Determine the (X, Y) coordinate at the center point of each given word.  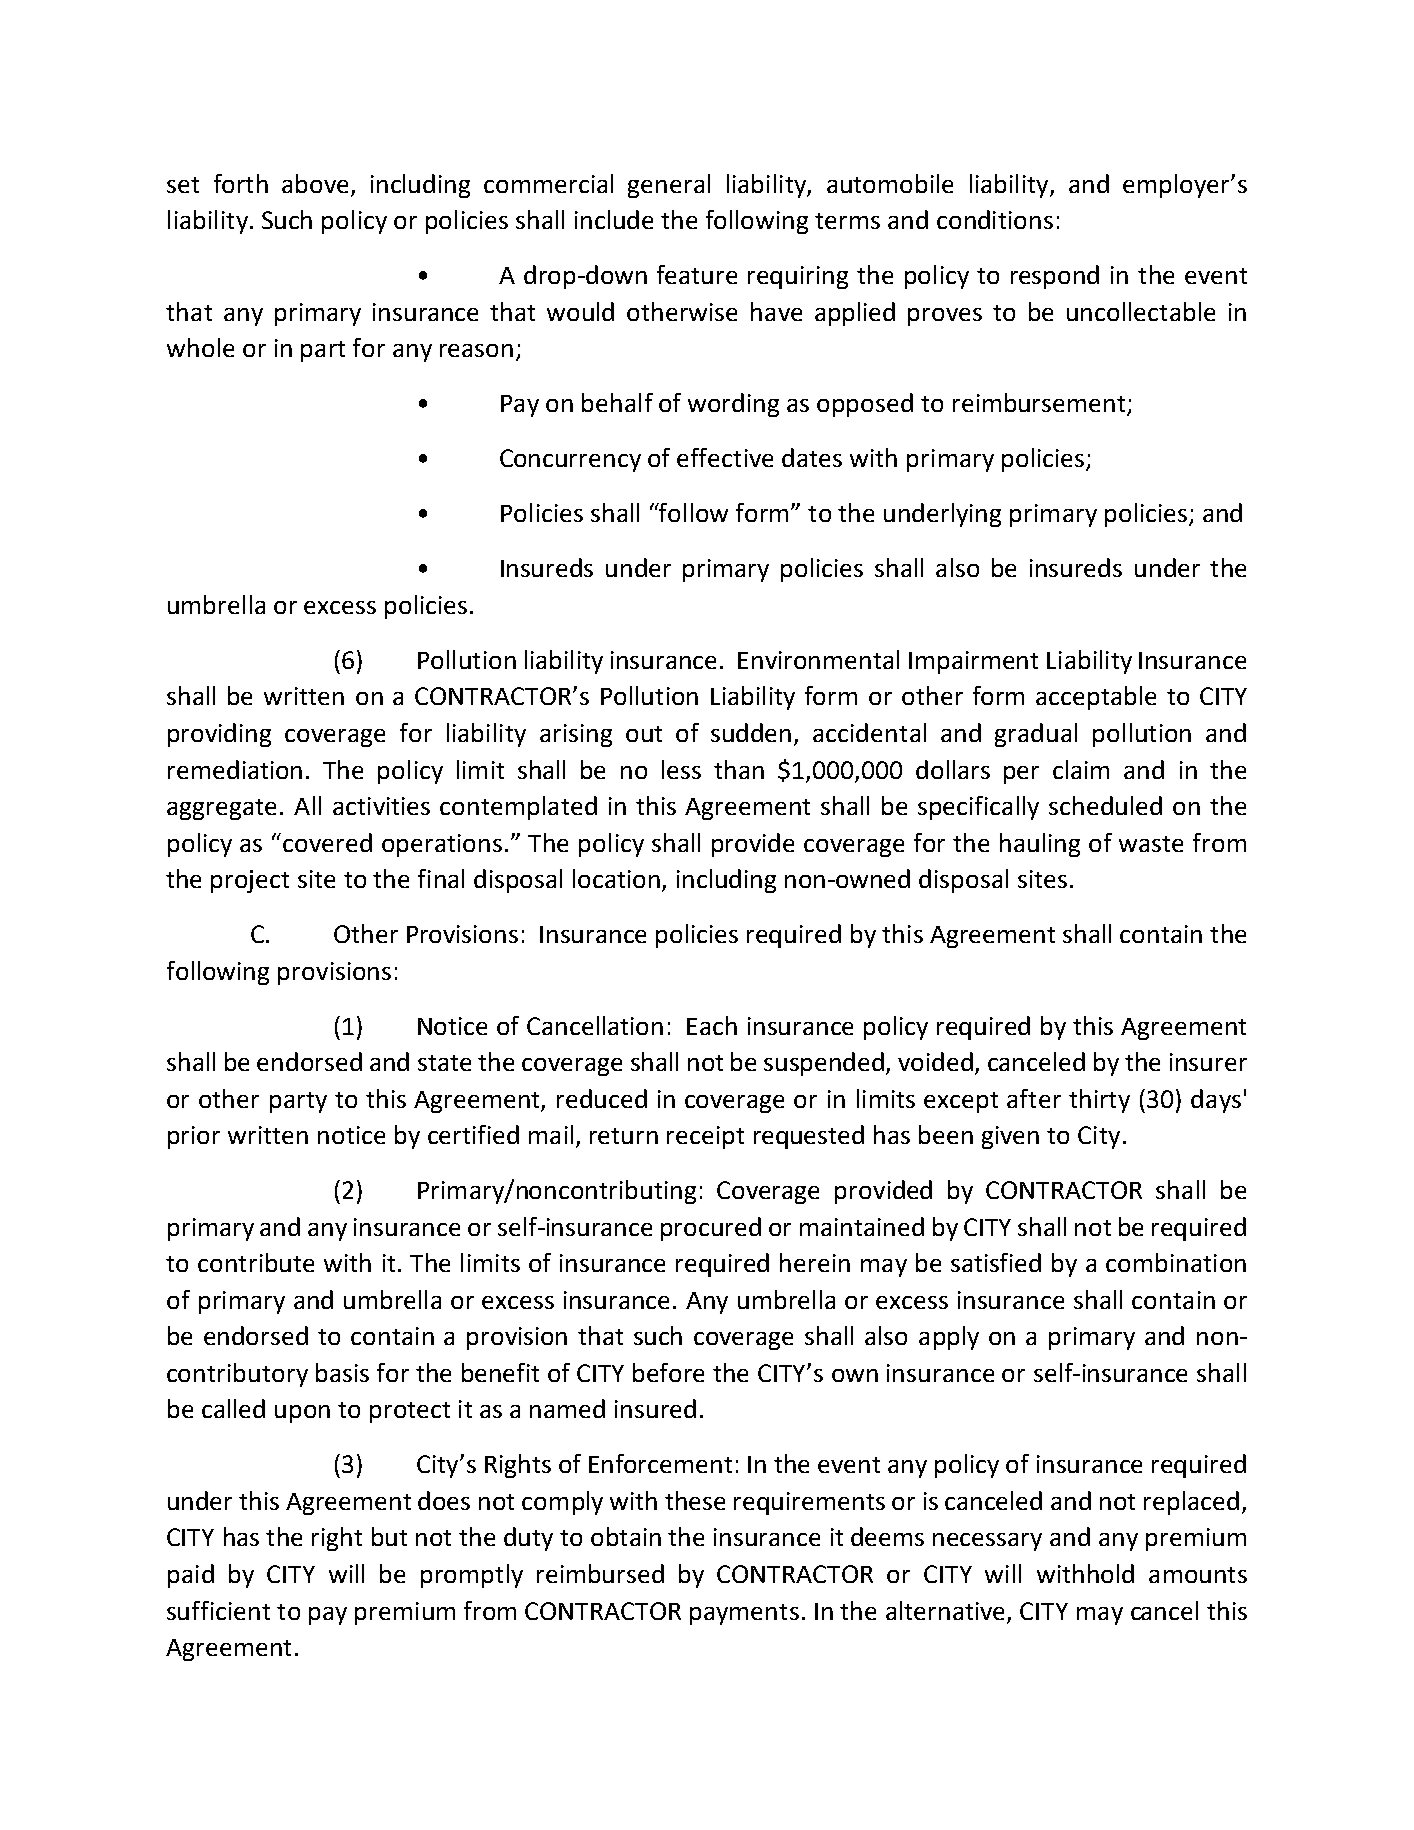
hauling (1040, 845)
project (250, 881)
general (669, 186)
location (616, 878)
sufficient (218, 1610)
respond (1055, 277)
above (315, 183)
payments (744, 1614)
